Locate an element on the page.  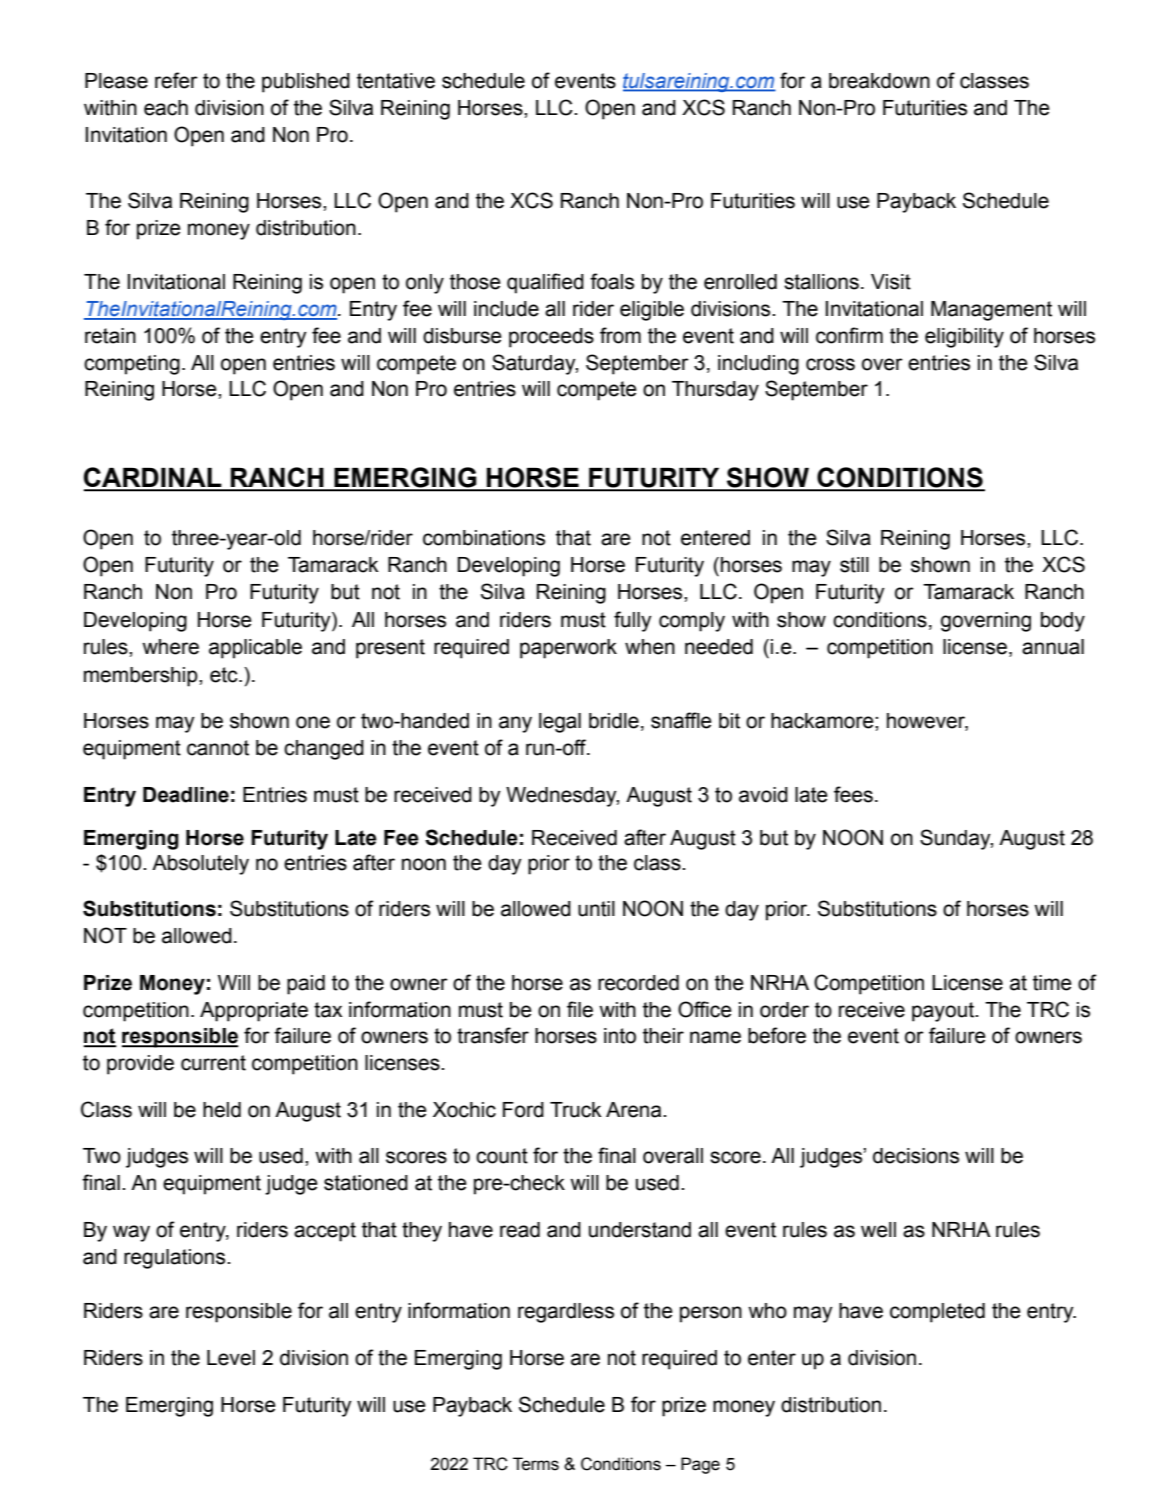
tentative is located at coordinates (396, 81).
